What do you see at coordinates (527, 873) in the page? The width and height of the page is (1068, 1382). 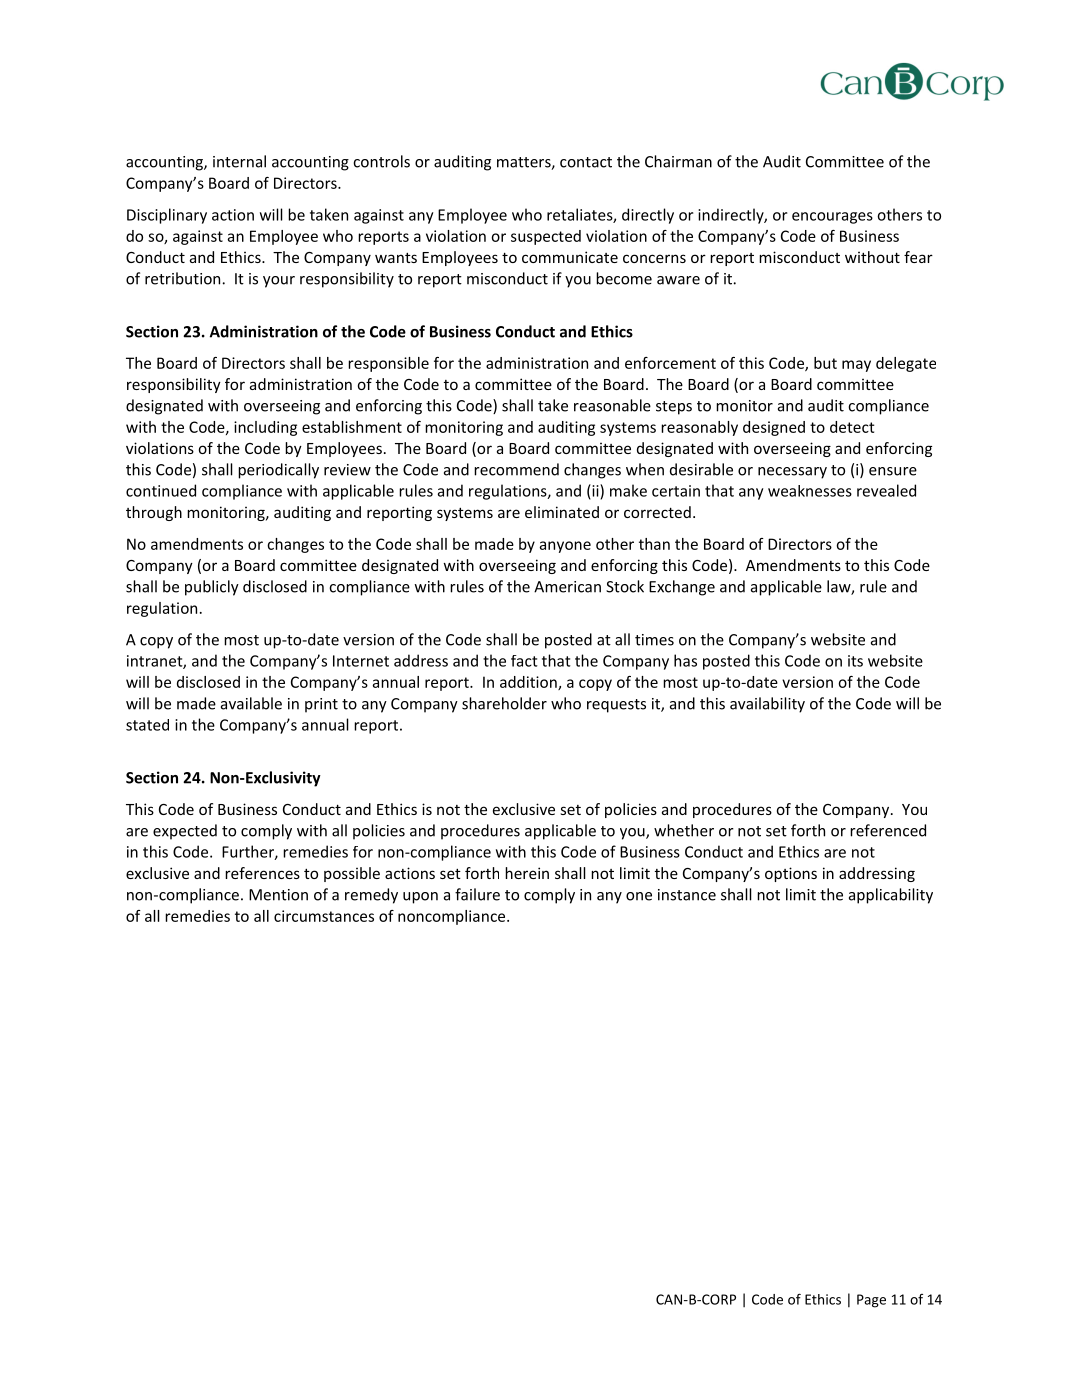 I see `herein` at bounding box center [527, 873].
